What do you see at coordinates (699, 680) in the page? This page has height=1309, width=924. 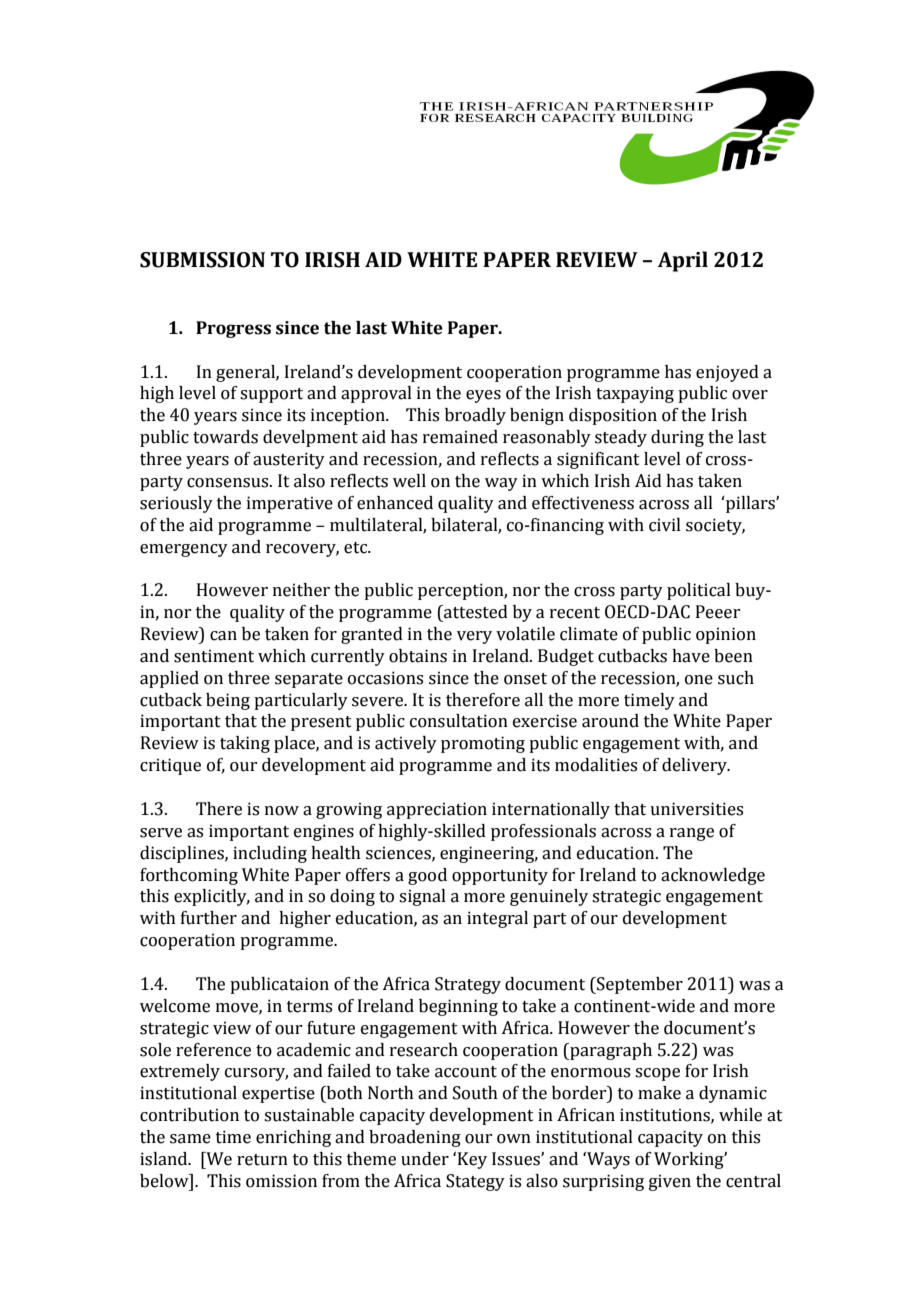 I see `one` at bounding box center [699, 680].
